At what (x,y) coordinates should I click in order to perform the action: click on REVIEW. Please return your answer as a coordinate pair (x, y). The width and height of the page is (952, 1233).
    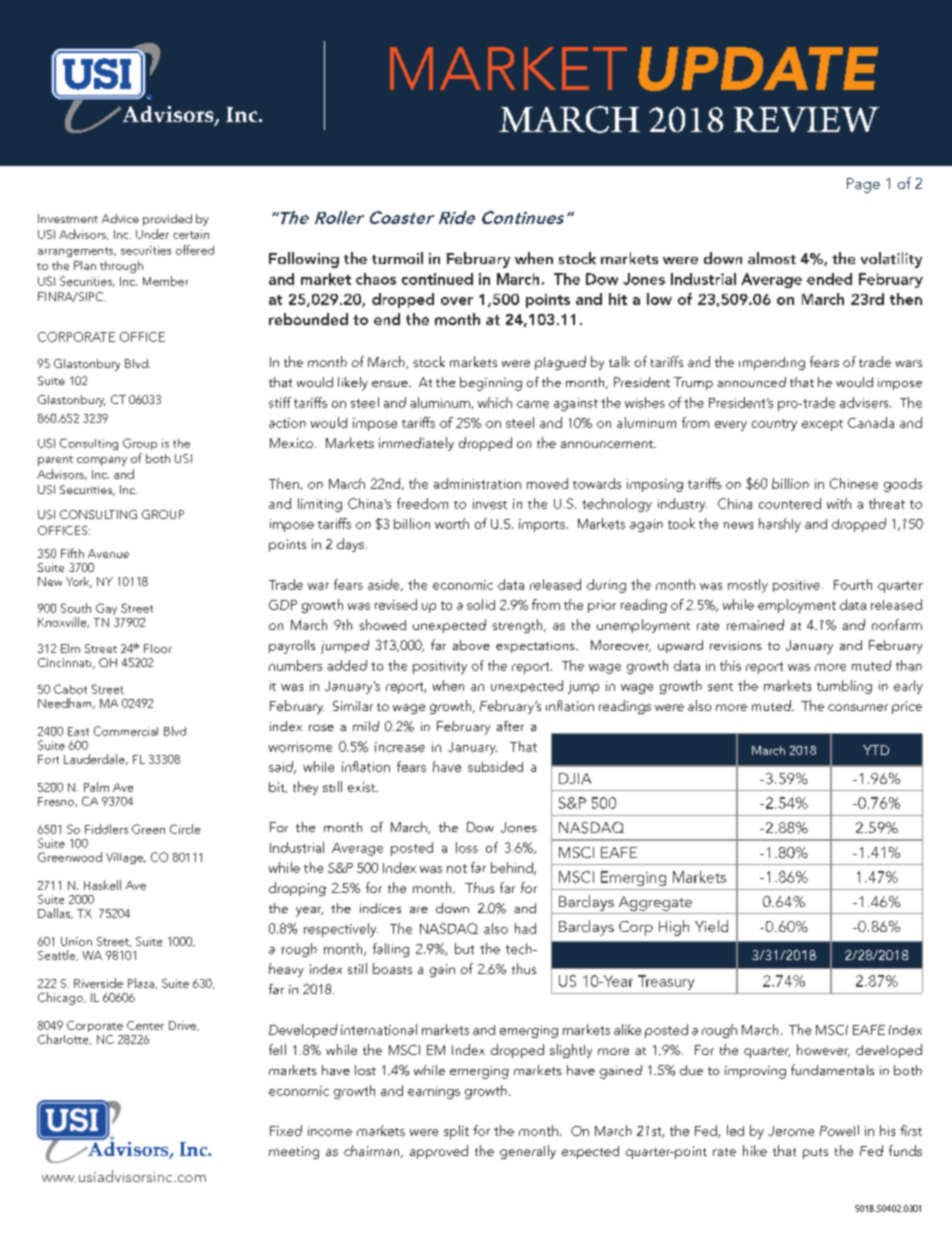
    Looking at the image, I should click on (806, 119).
